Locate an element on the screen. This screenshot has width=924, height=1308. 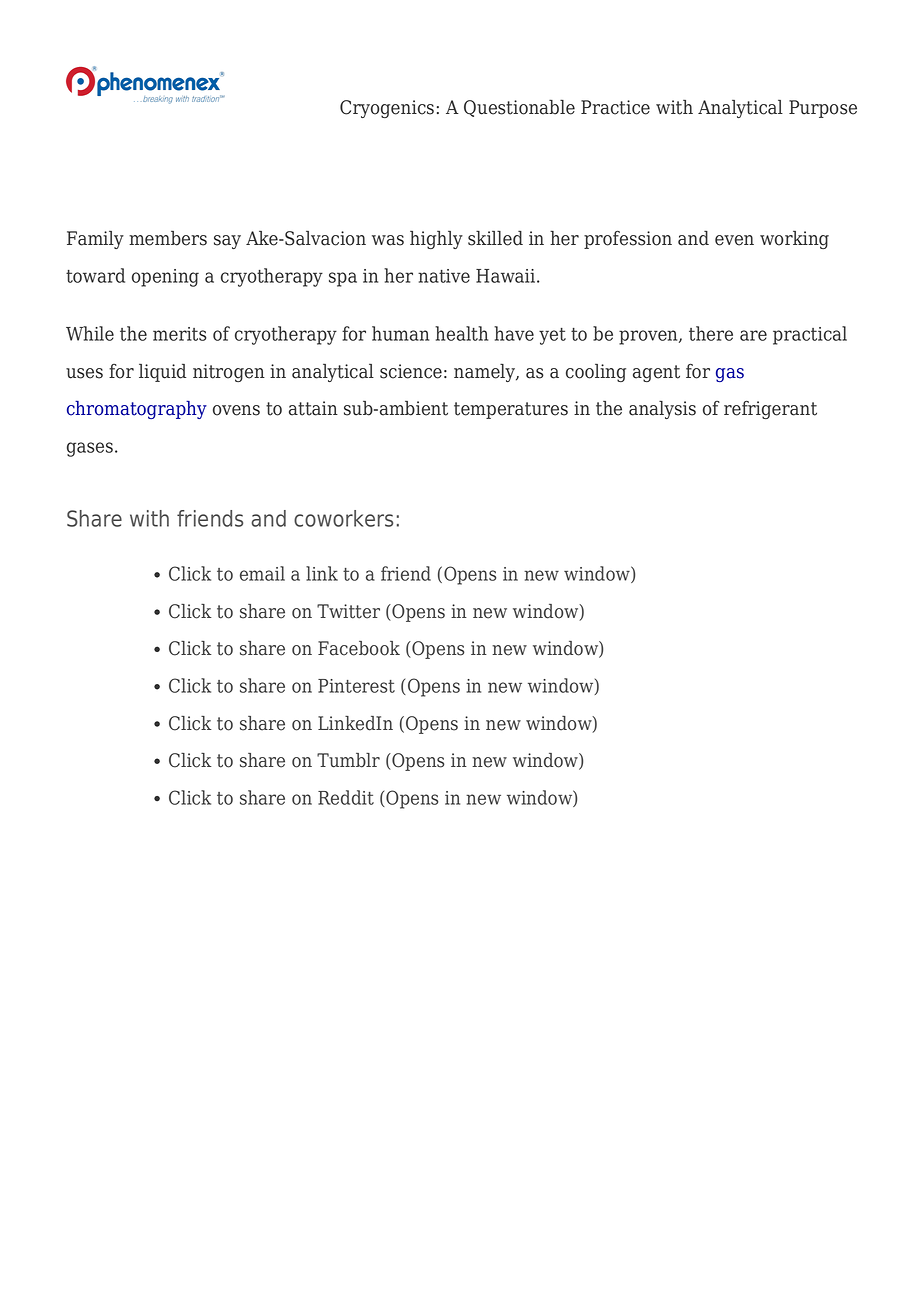
Purpose is located at coordinates (823, 109).
